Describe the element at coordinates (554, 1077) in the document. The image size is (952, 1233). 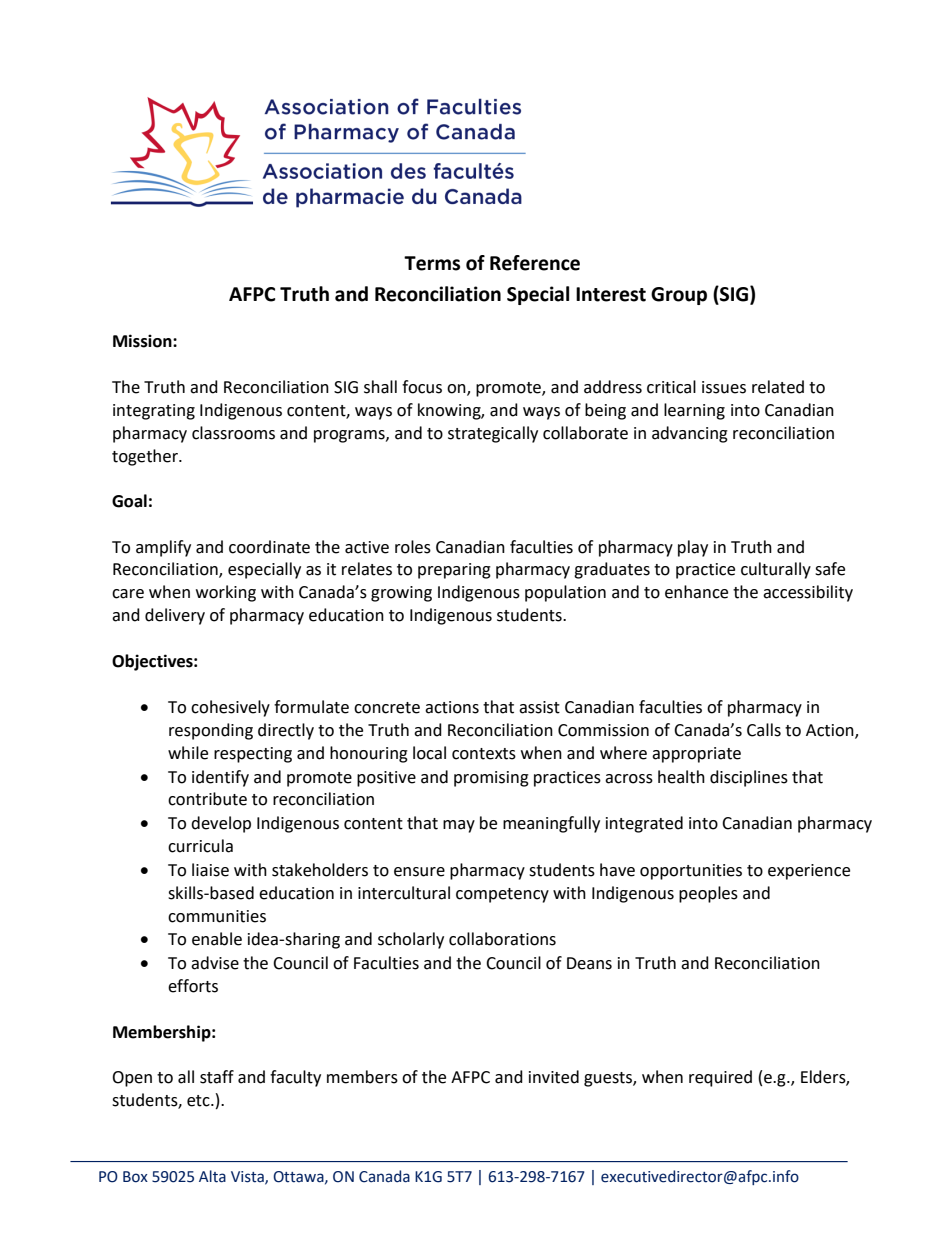
I see `invited` at that location.
